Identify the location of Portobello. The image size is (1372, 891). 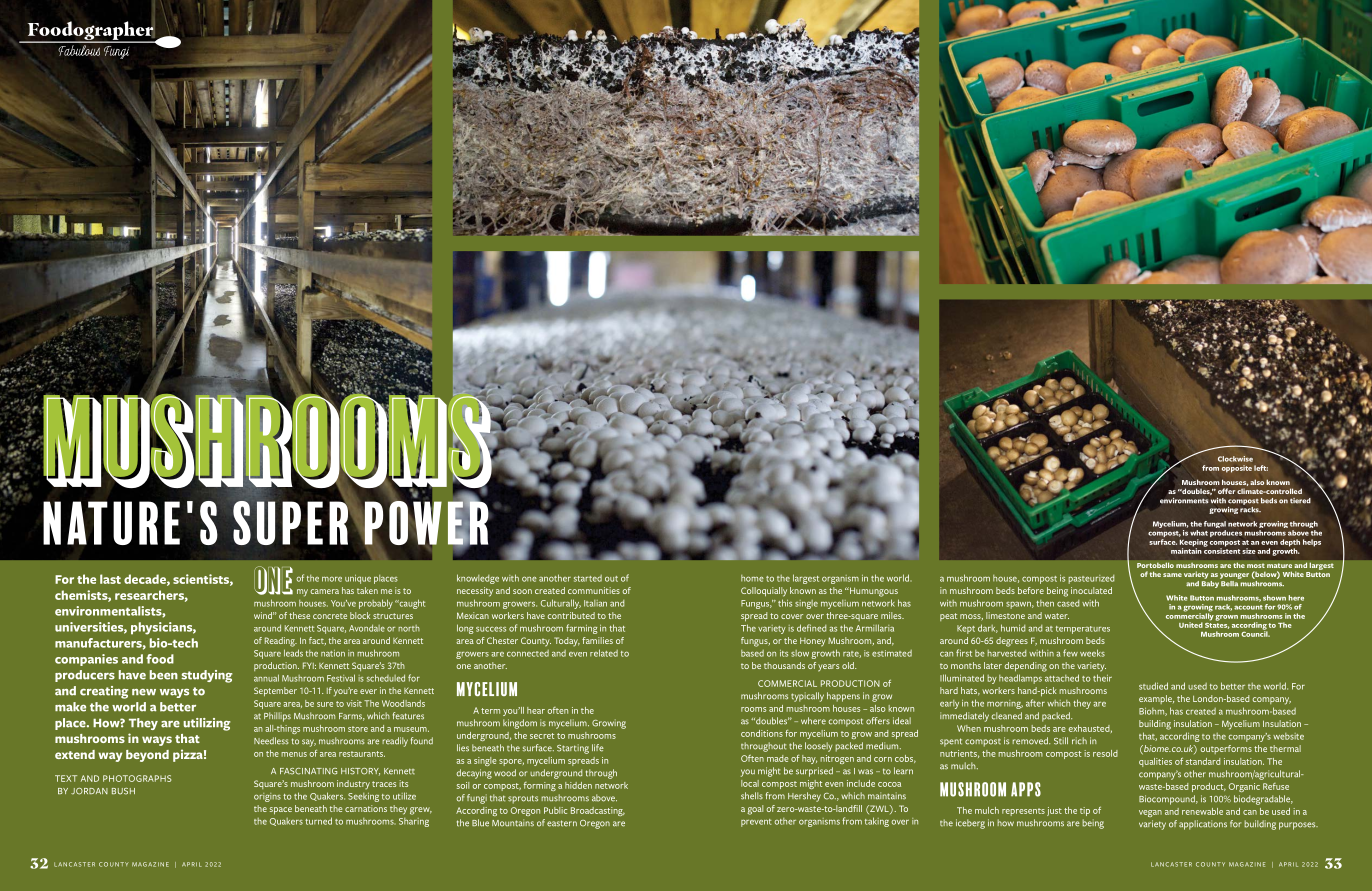
(1155, 565).
